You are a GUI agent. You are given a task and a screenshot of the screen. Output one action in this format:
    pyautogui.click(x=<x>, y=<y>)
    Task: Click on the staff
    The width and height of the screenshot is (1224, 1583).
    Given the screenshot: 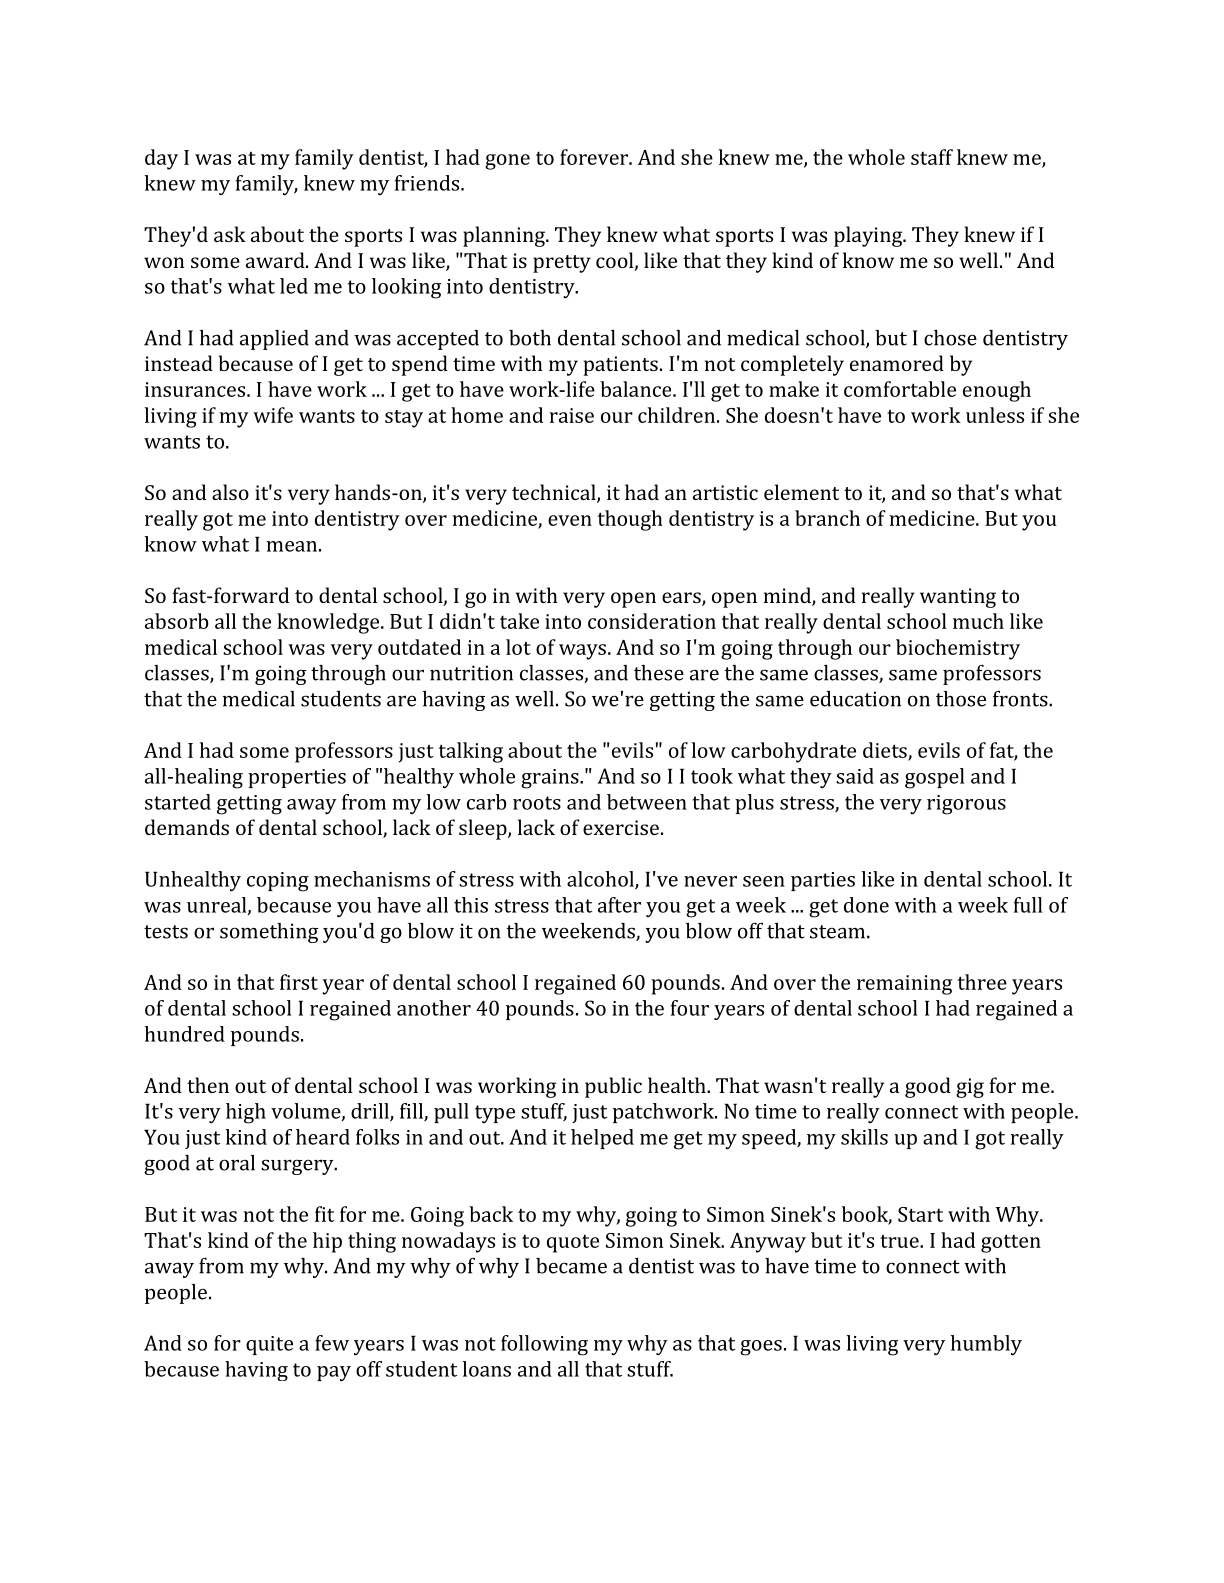 What is the action you would take?
    pyautogui.click(x=932, y=157)
